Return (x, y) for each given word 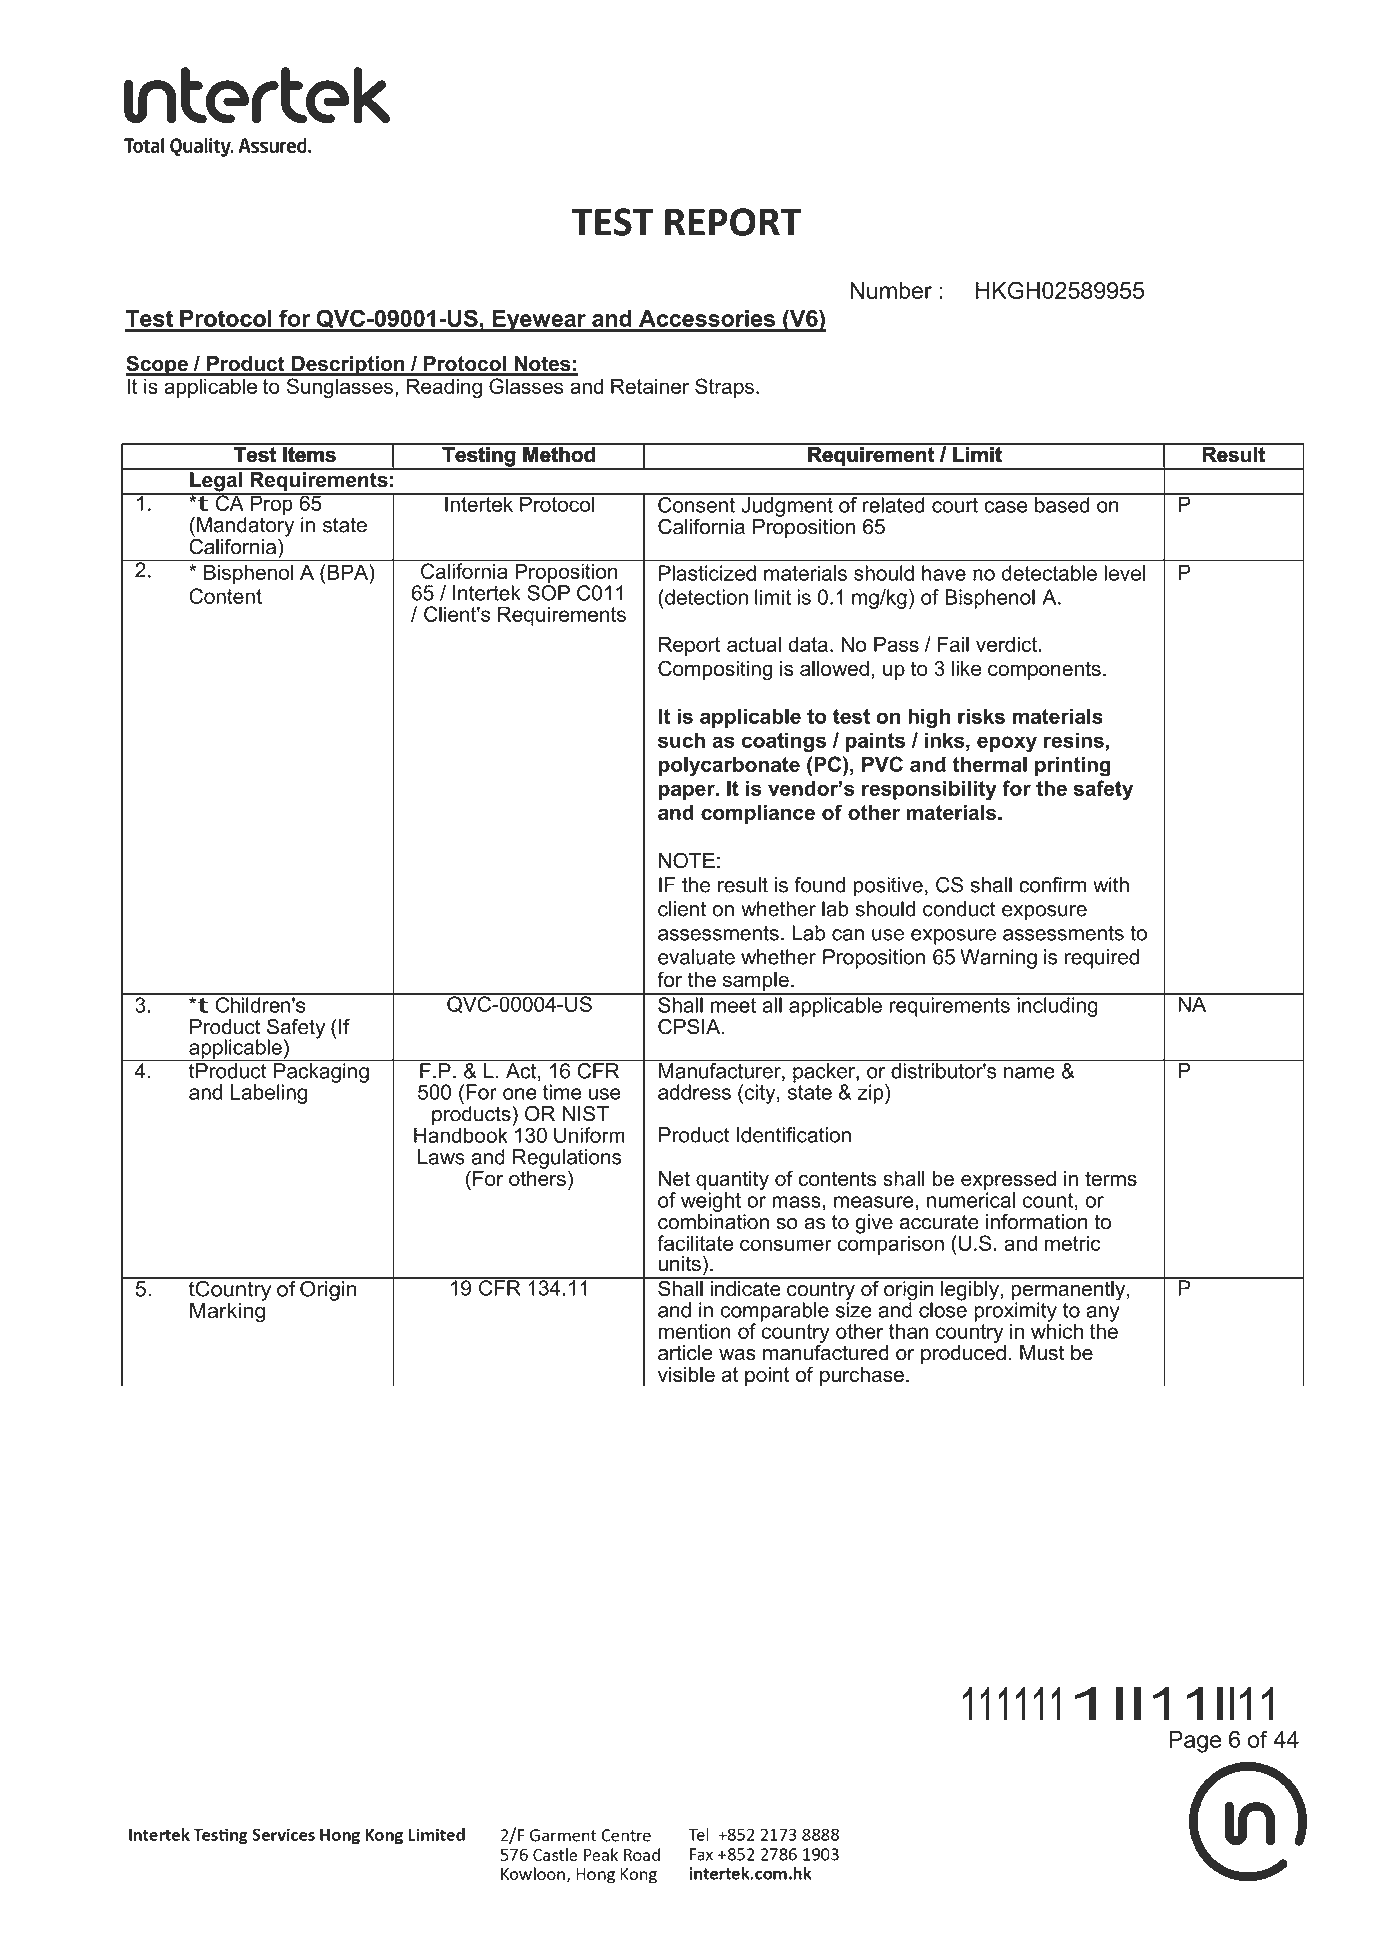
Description (348, 366)
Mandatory (245, 527)
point (767, 1376)
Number (891, 290)
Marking (228, 1311)
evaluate (696, 957)
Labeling (269, 1094)
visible (686, 1374)
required (1102, 959)
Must (1042, 1353)
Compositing (715, 670)
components (1044, 670)
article (685, 1353)
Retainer (650, 386)
